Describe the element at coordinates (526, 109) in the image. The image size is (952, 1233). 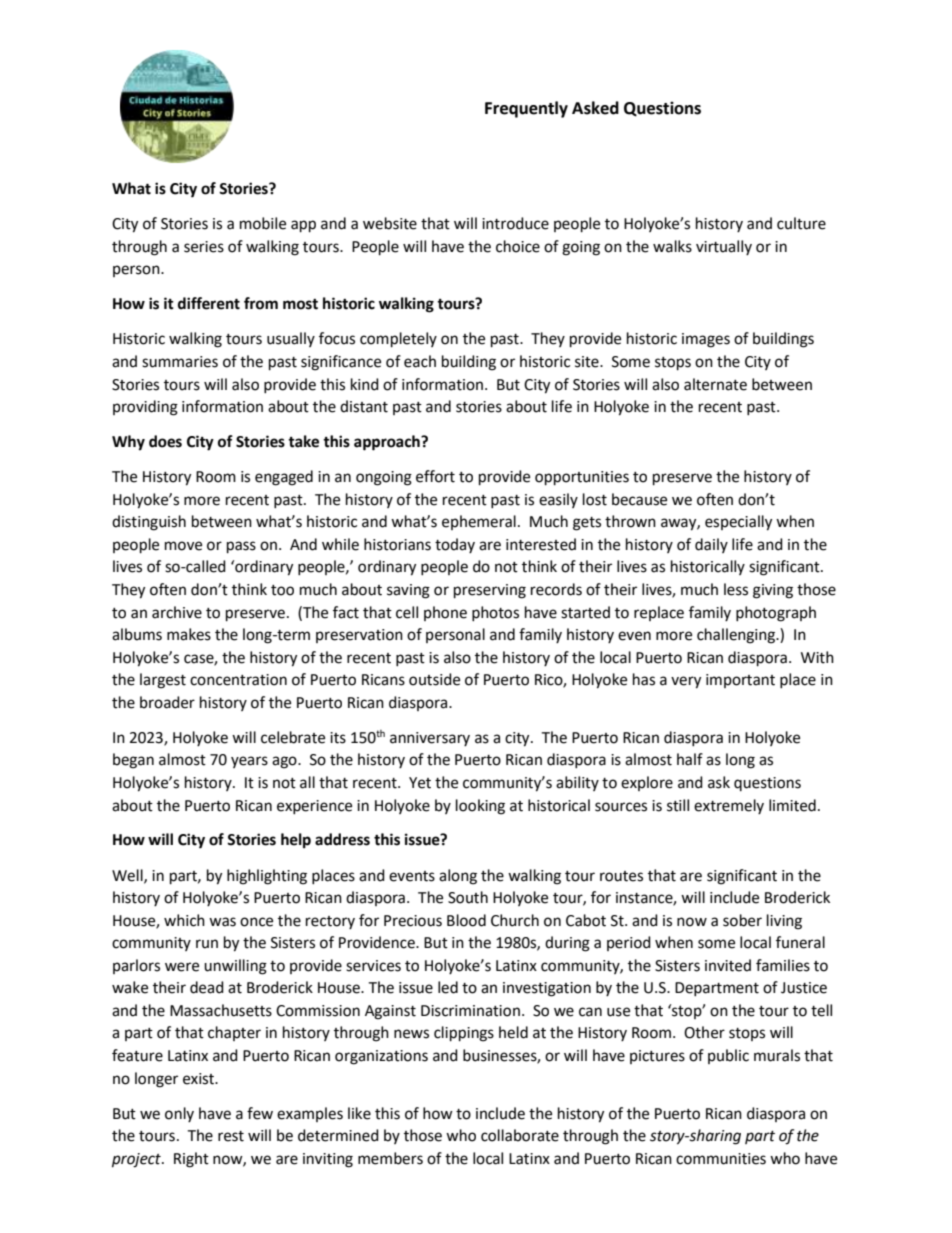
I see `Frequently` at that location.
